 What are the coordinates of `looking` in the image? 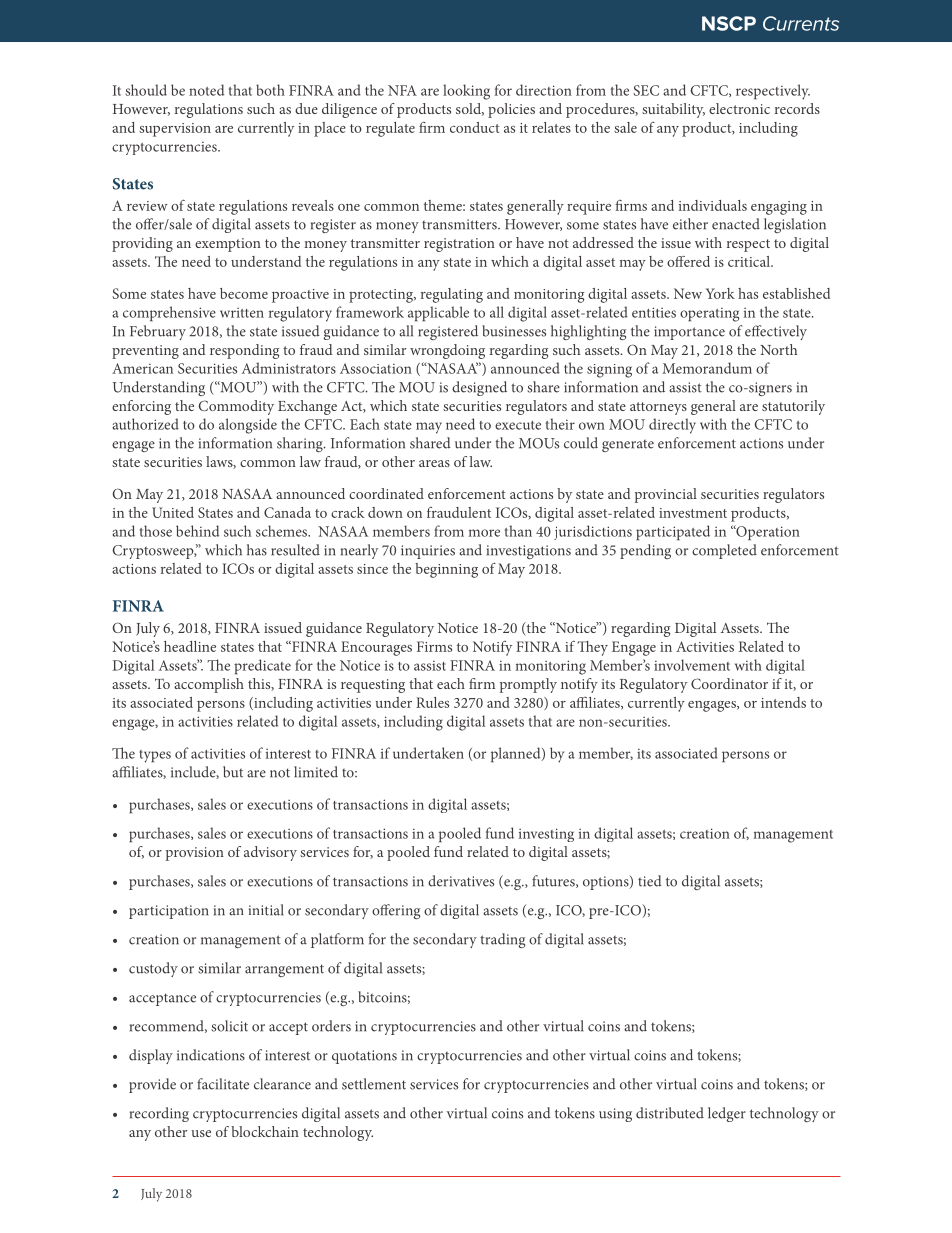 It's located at (466, 92).
